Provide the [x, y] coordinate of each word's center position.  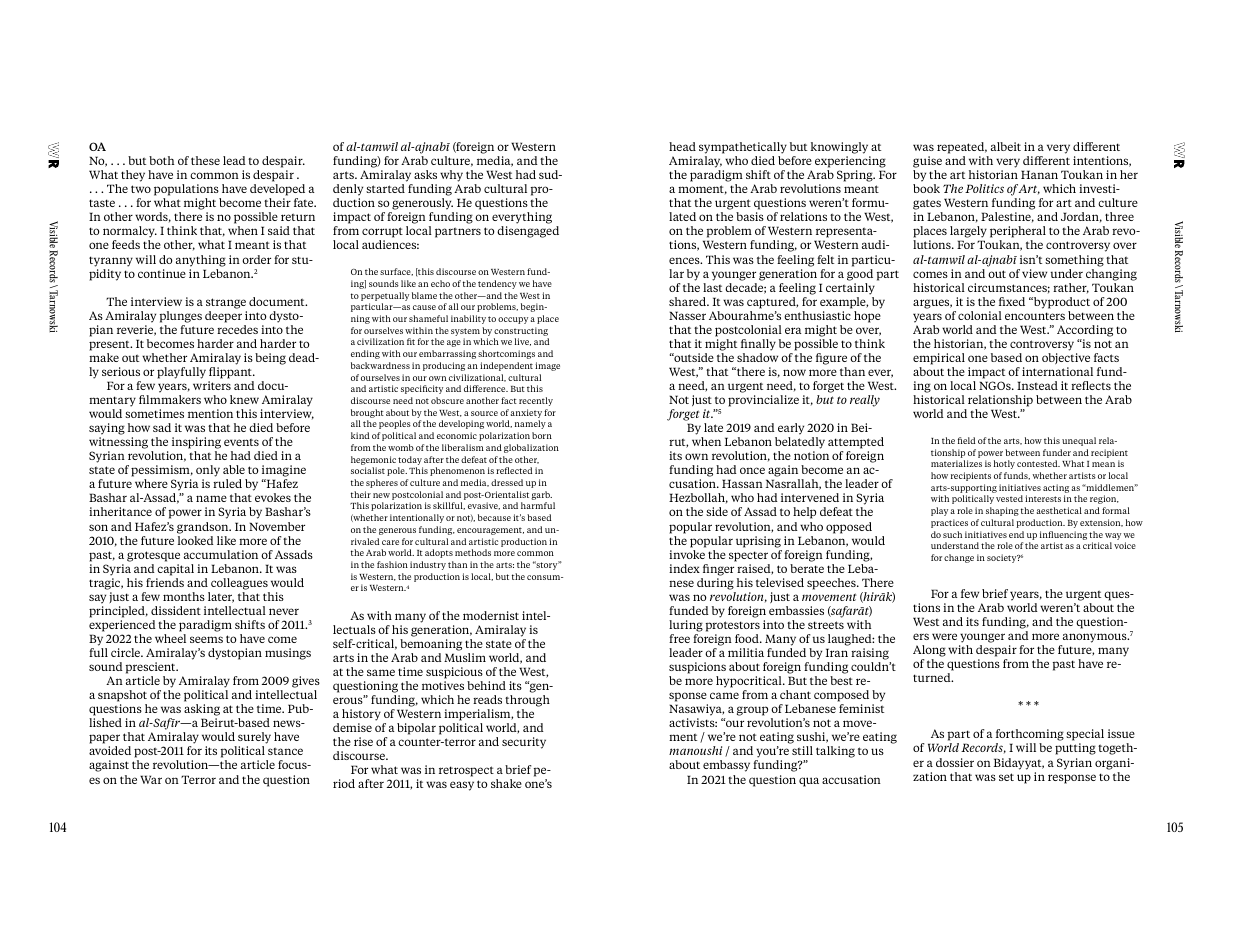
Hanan [1039, 174]
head [682, 146]
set [1006, 777]
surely [253, 739]
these [205, 160]
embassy [726, 766]
